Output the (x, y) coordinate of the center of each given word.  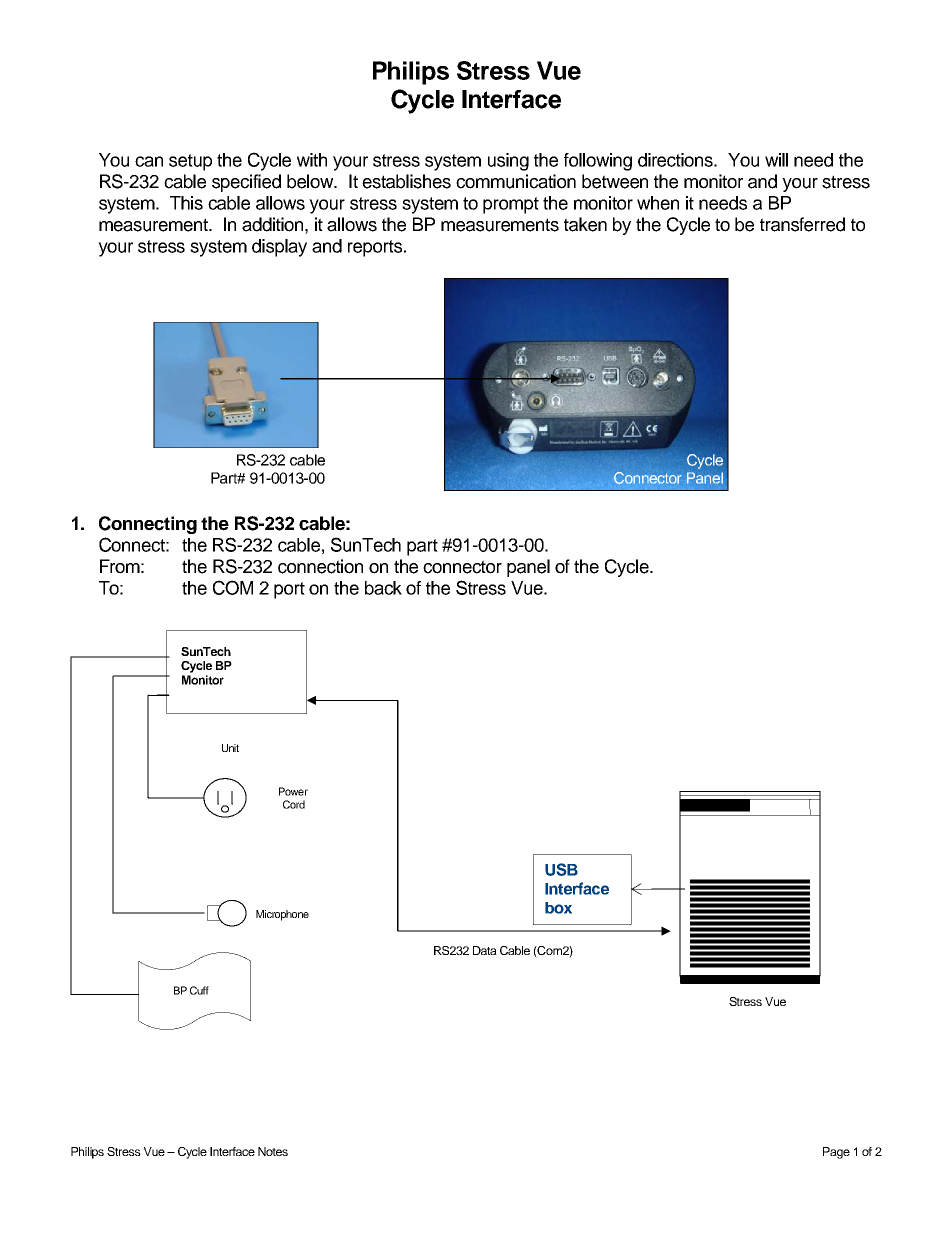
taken (585, 224)
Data (485, 950)
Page (836, 1153)
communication (516, 181)
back (383, 588)
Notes (273, 1151)
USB (561, 869)
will (776, 160)
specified (246, 183)
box (558, 908)
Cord (294, 804)
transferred (802, 224)
